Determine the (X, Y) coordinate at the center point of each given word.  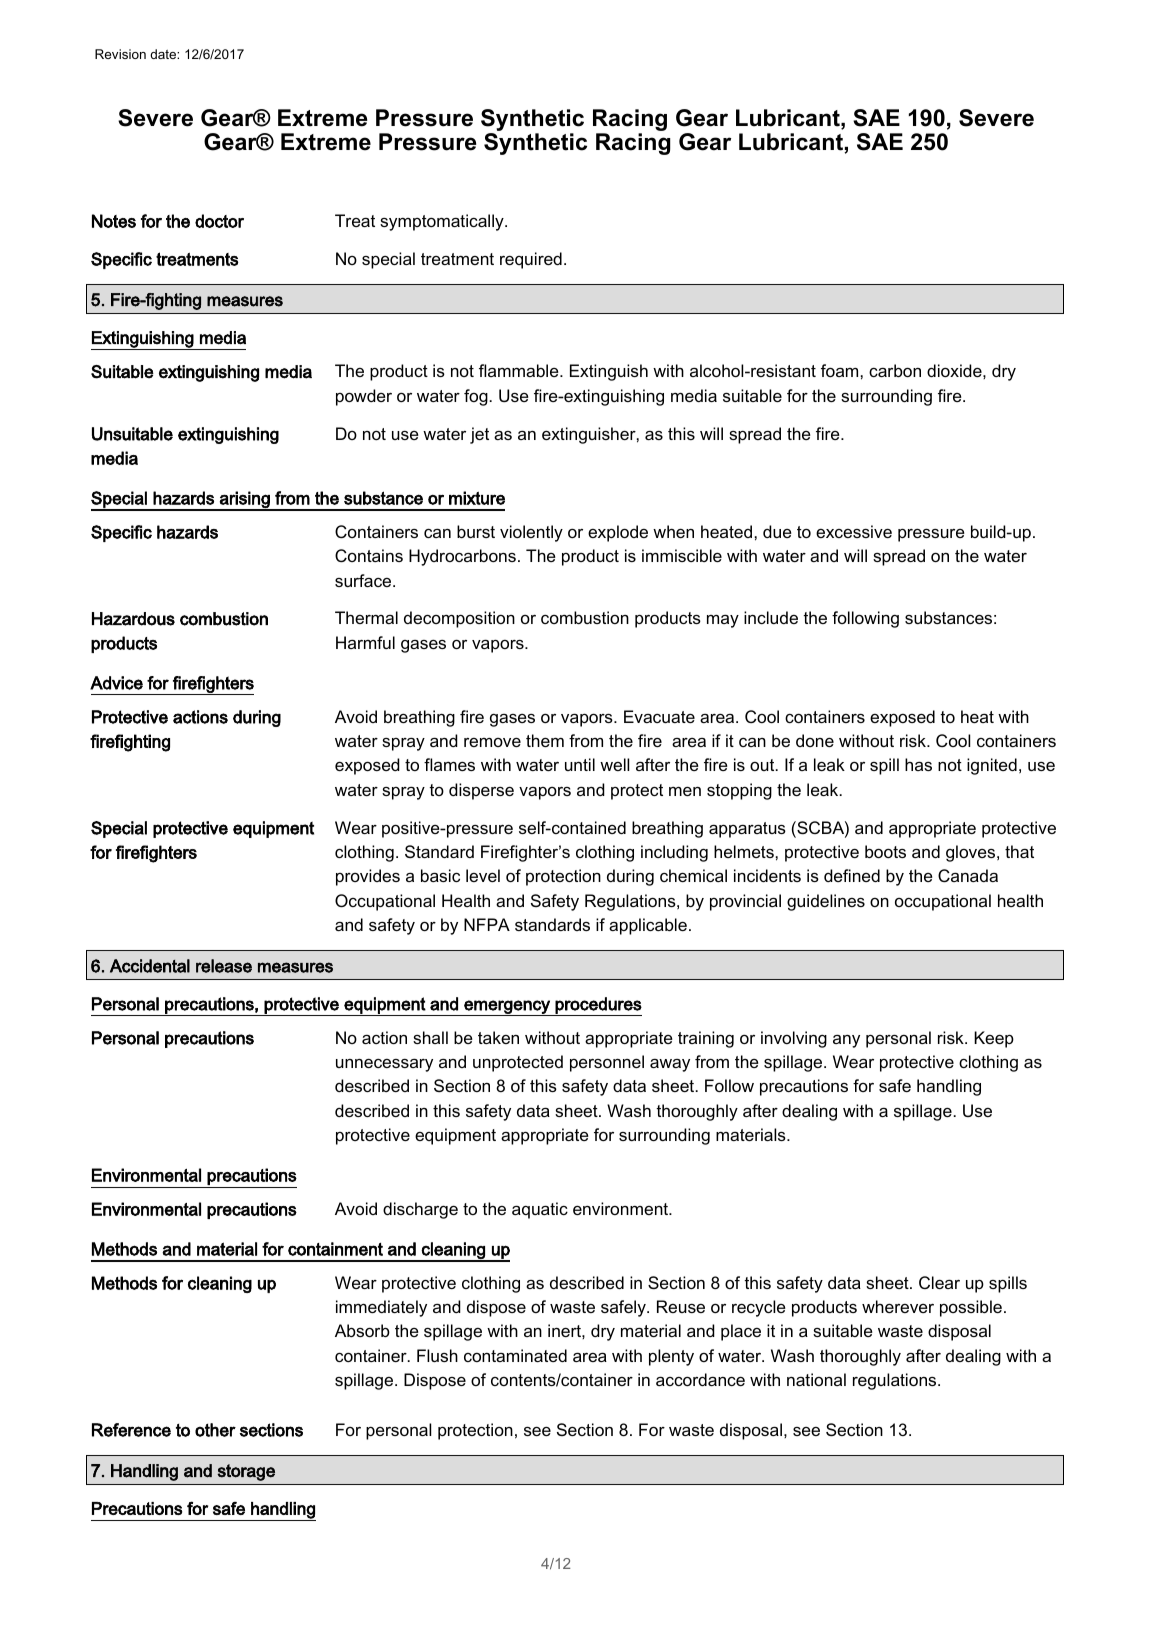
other (215, 1430)
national (816, 1379)
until (580, 764)
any (846, 1041)
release (224, 966)
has (918, 764)
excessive (854, 531)
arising (245, 500)
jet (479, 435)
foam (839, 370)
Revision (120, 54)
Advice (116, 683)
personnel (607, 1063)
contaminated (515, 1355)
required (531, 260)
